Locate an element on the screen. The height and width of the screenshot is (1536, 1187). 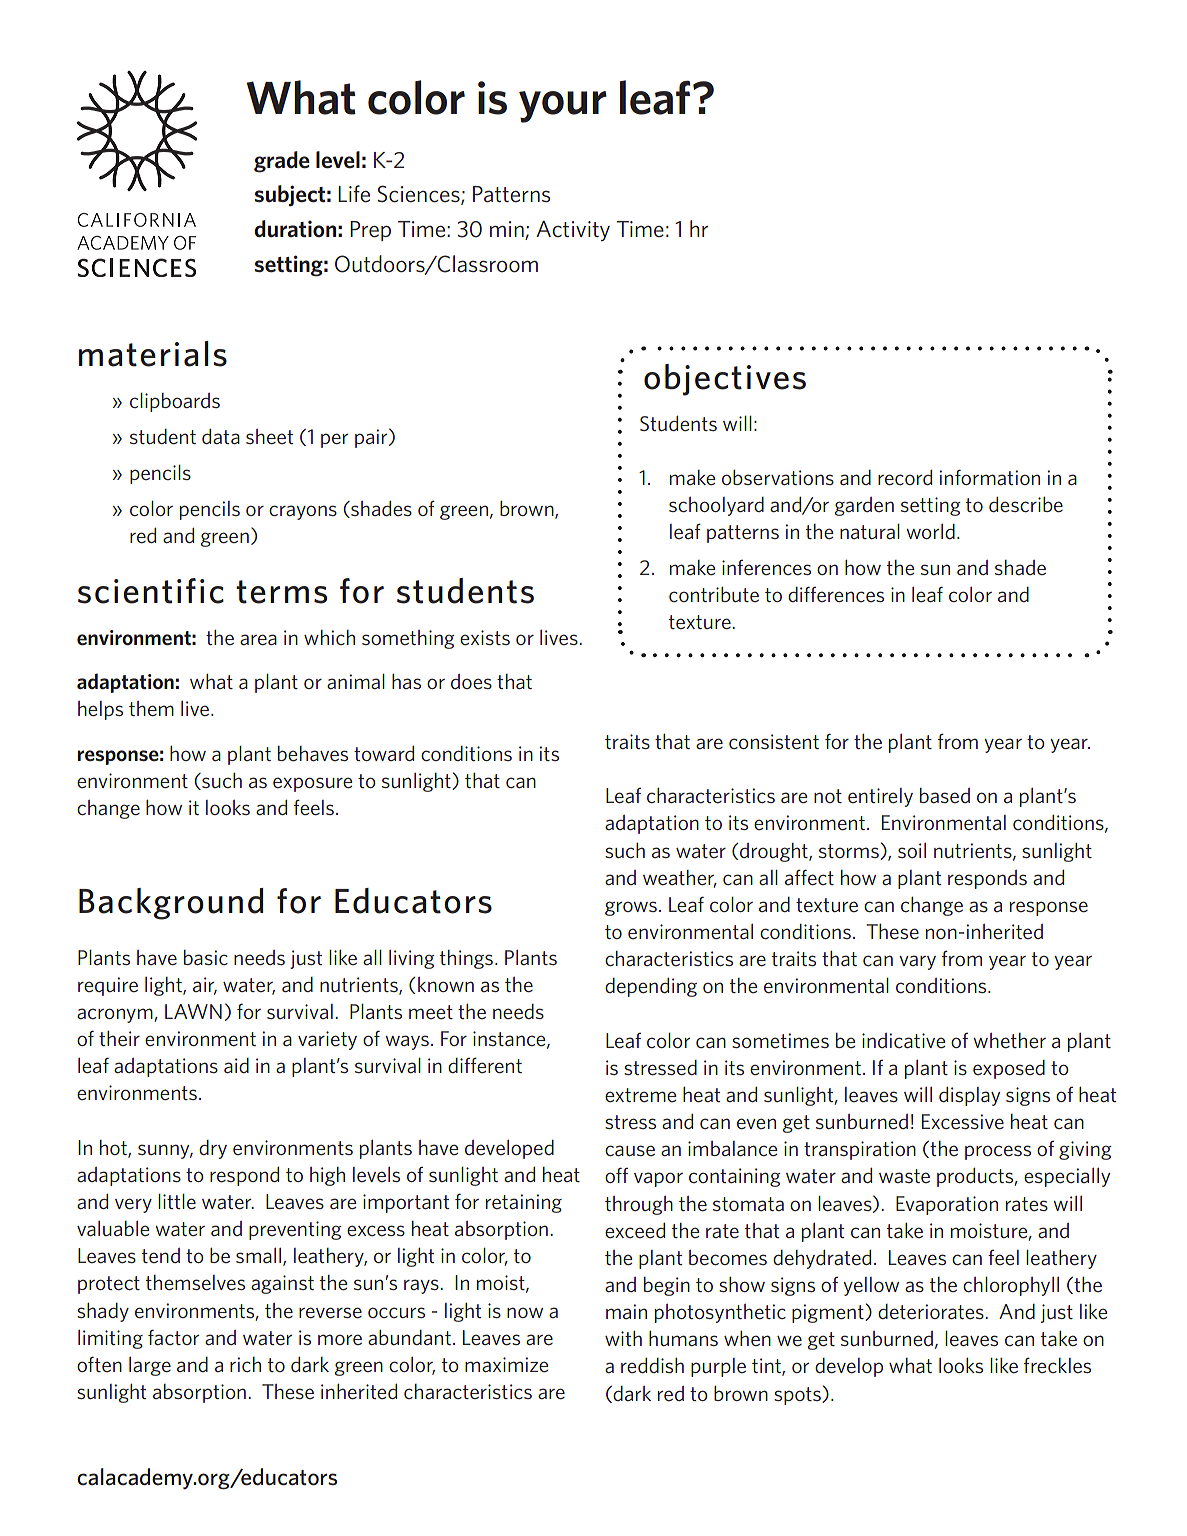
your is located at coordinates (563, 107).
